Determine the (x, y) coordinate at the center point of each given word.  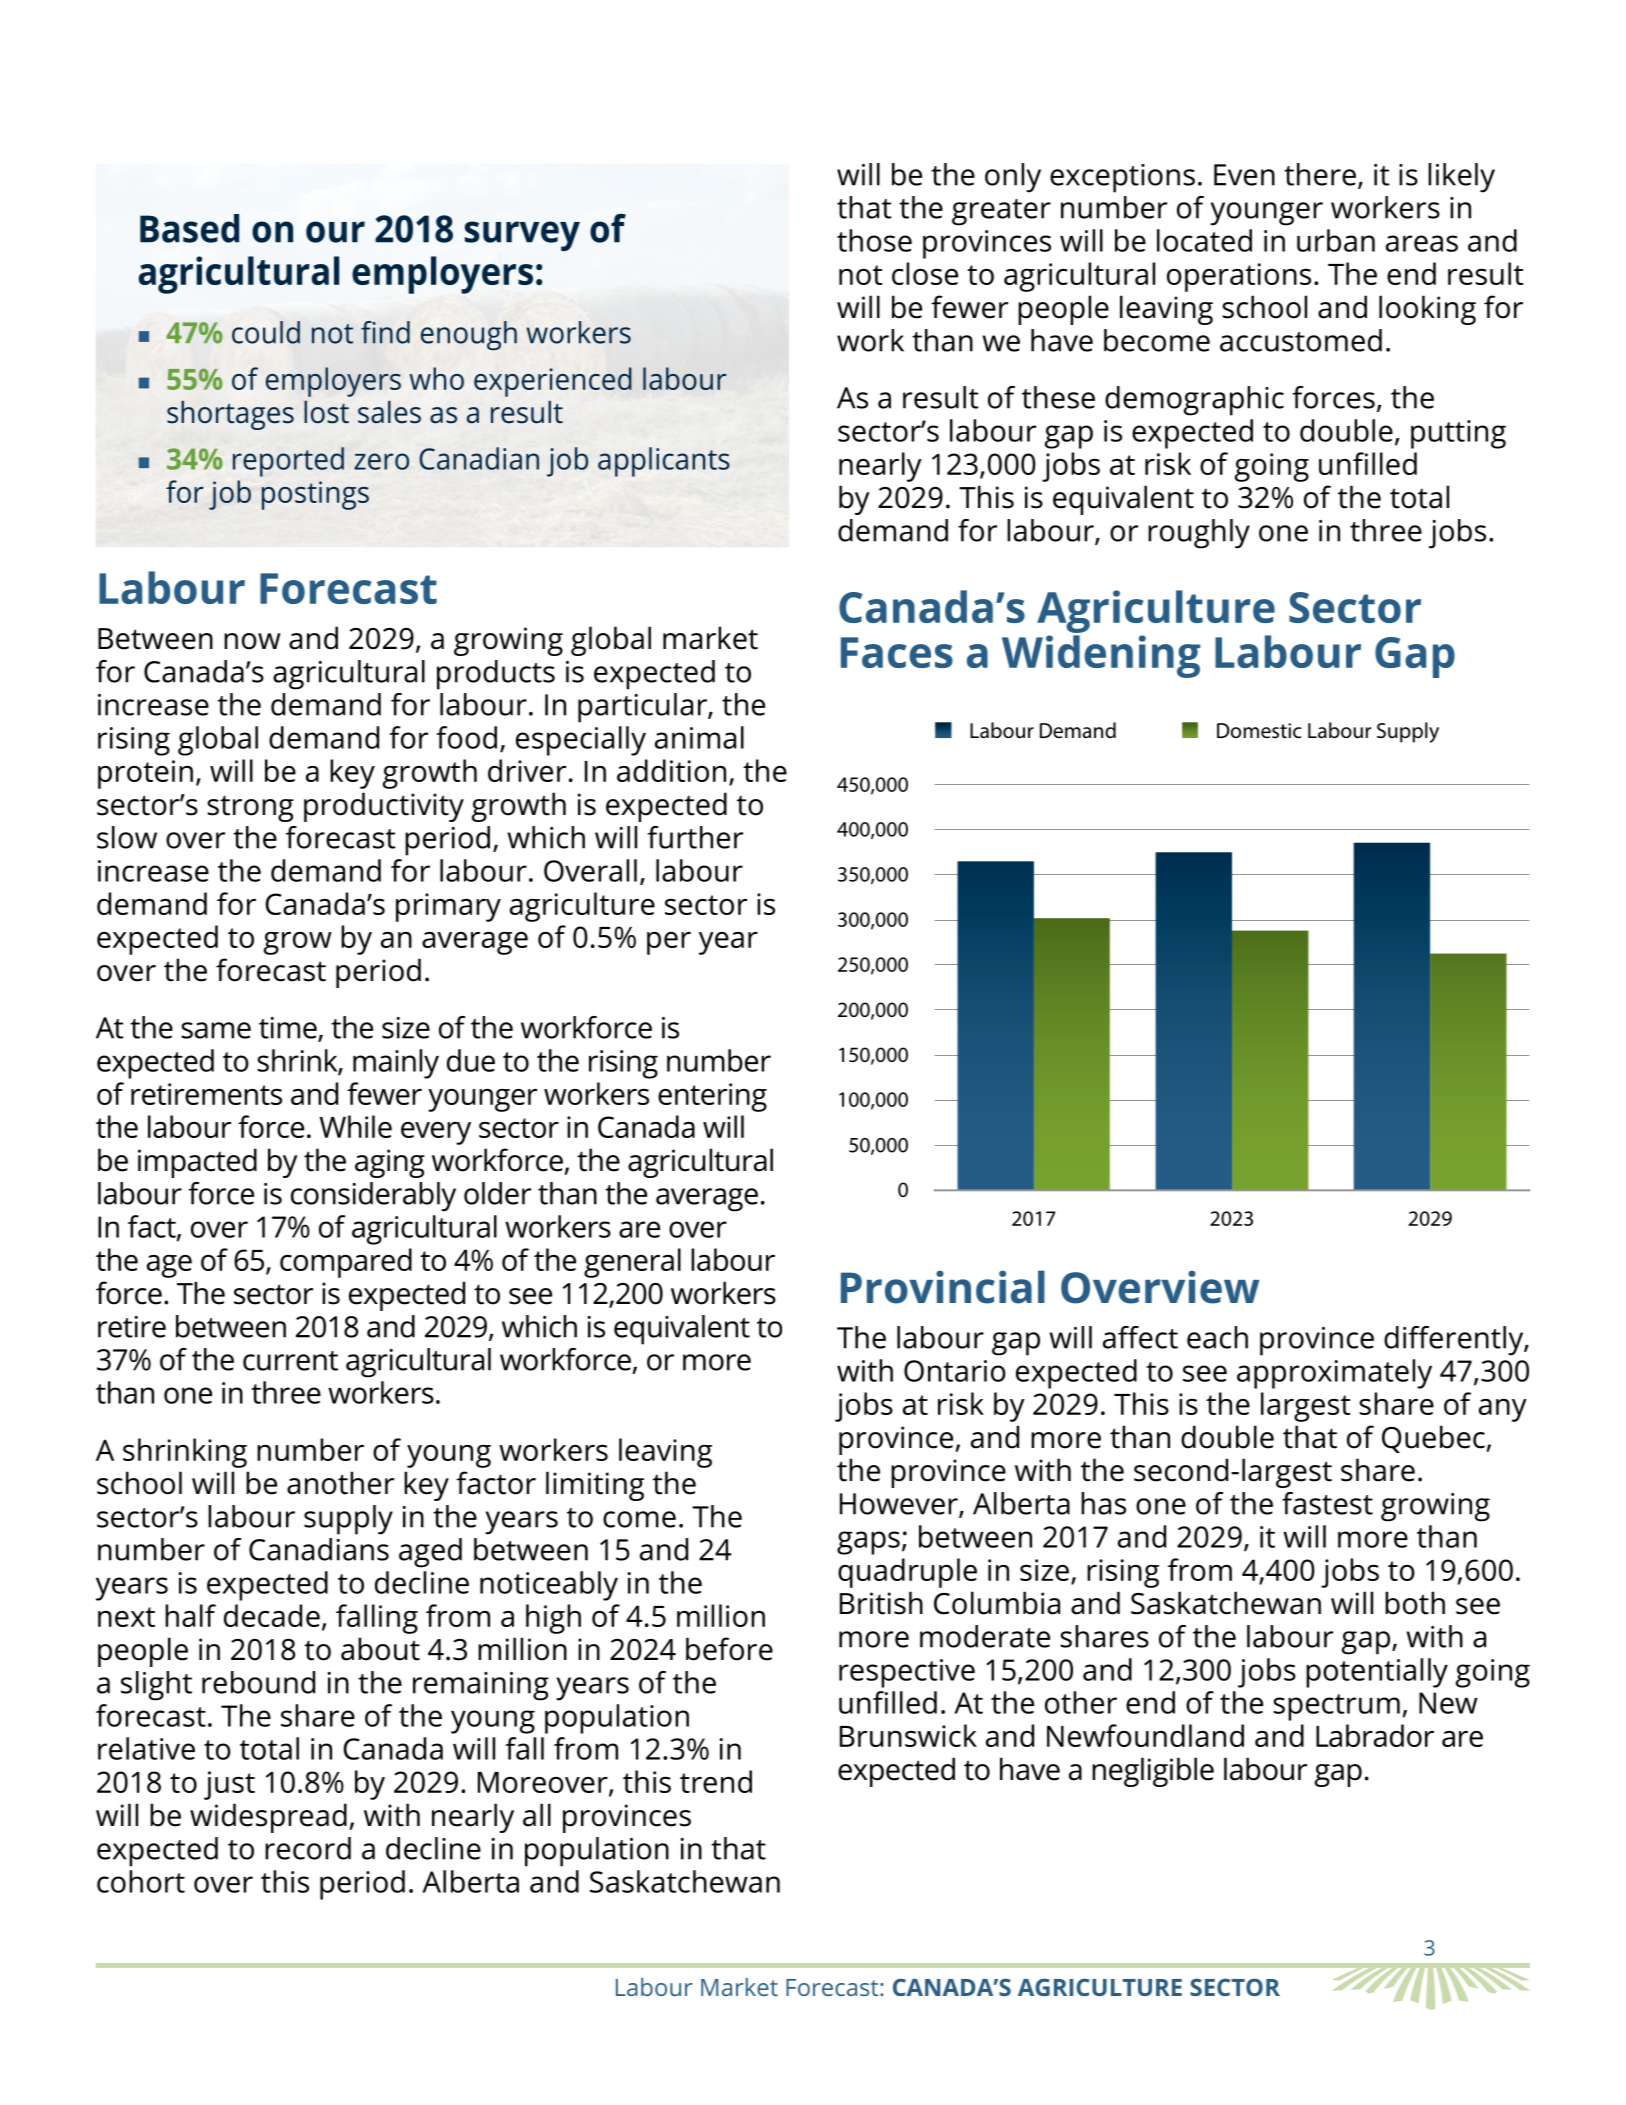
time (289, 1029)
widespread (268, 1818)
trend (716, 1781)
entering (712, 1097)
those (874, 240)
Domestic (1259, 730)
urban (1336, 240)
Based (189, 228)
